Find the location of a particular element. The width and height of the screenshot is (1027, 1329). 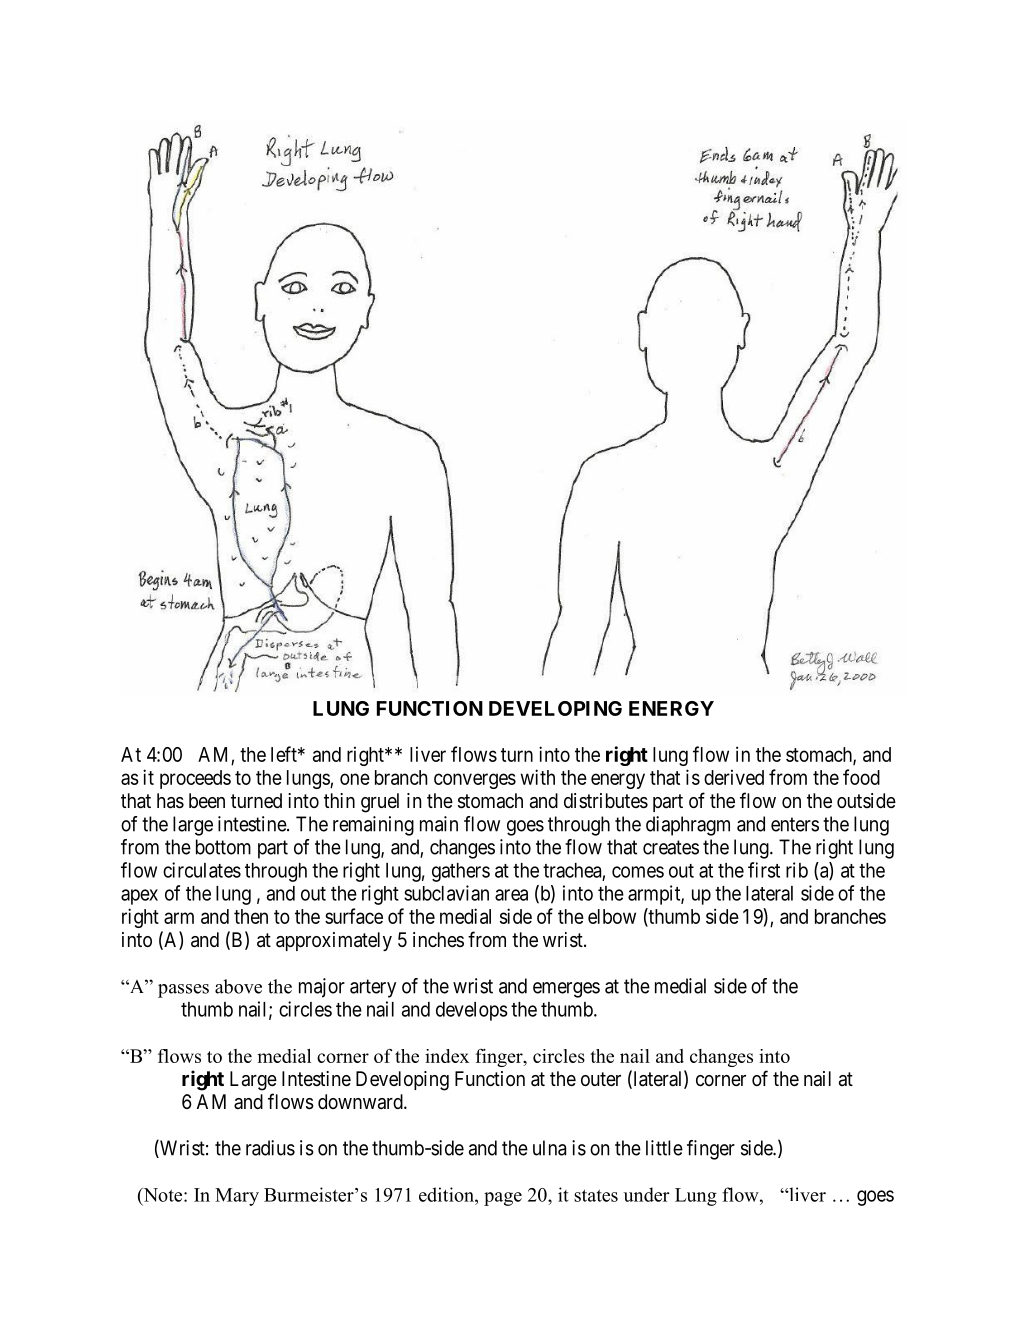

Mary is located at coordinates (237, 1197).
